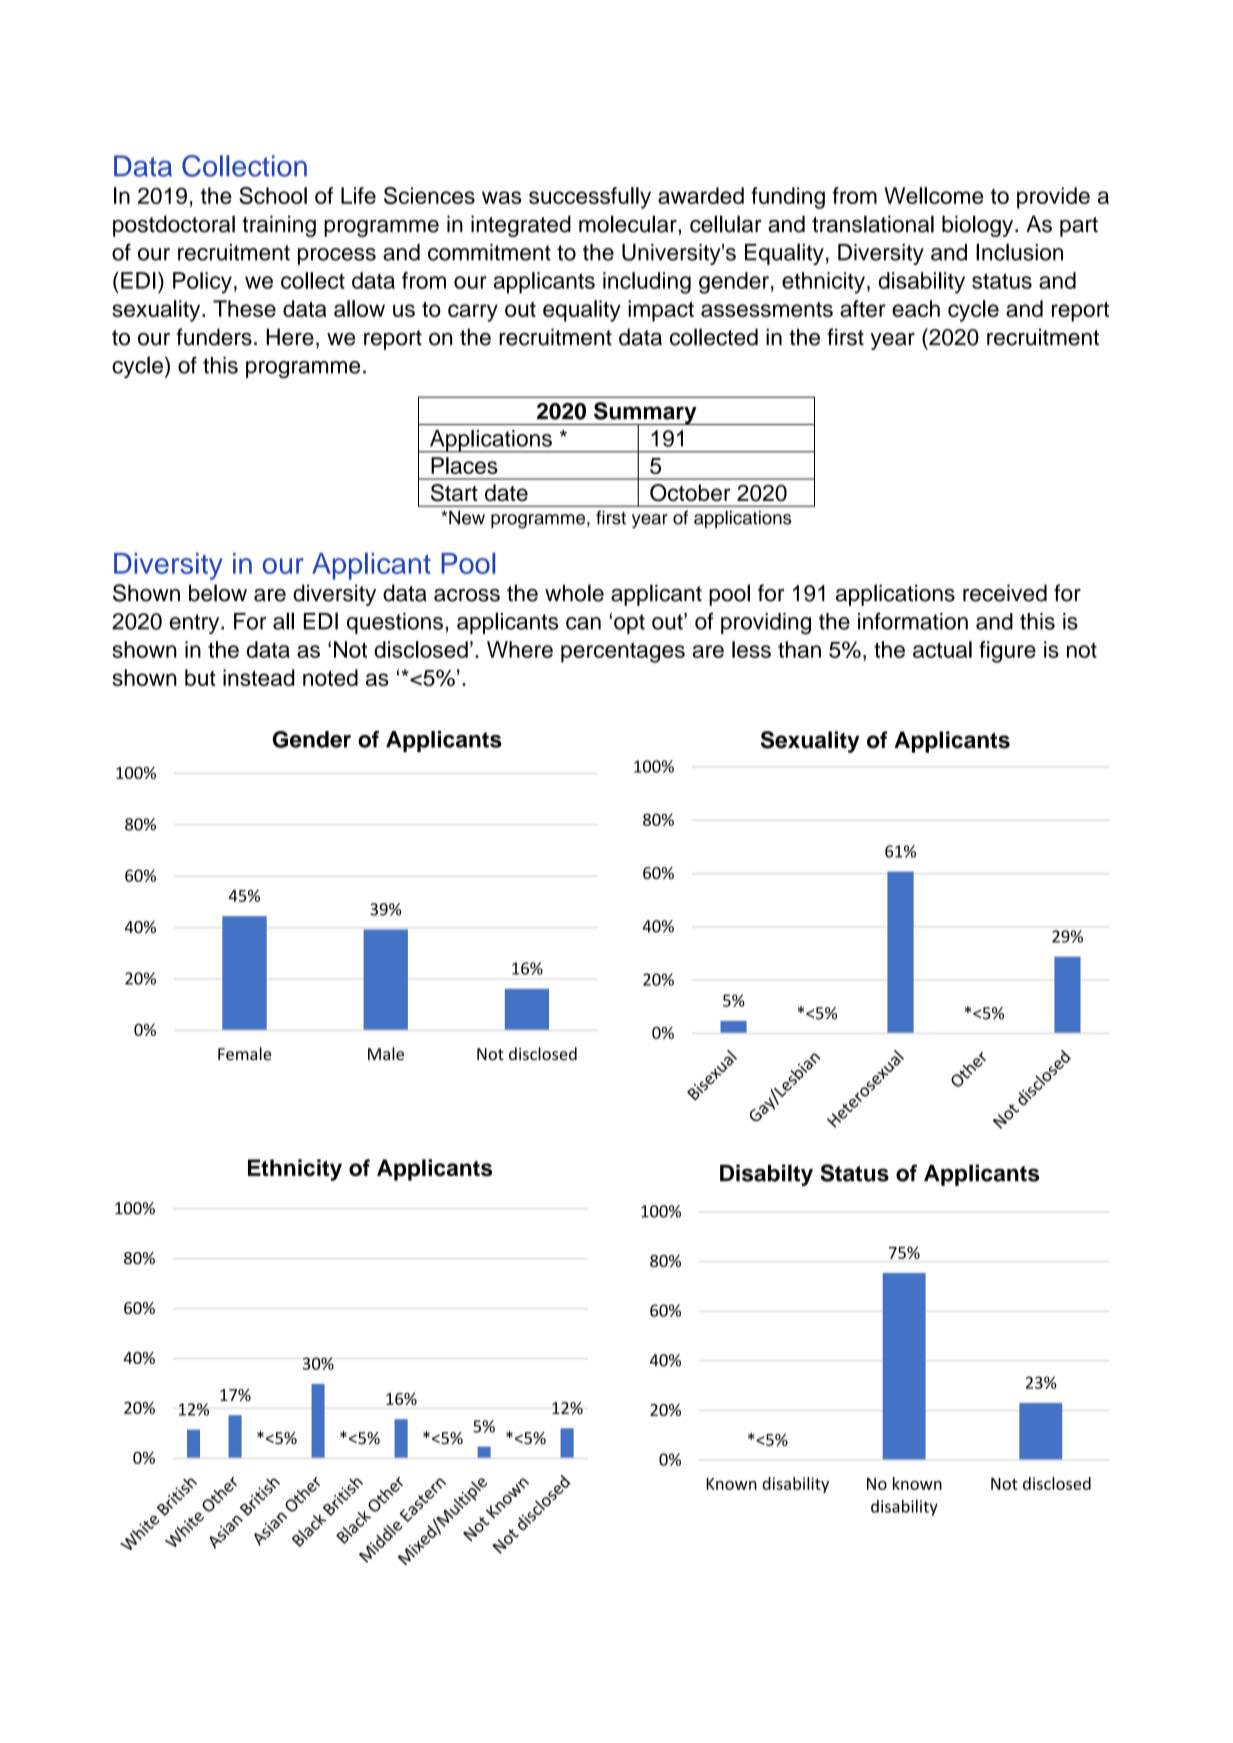 Image resolution: width=1233 pixels, height=1743 pixels. I want to click on Places, so click(464, 465).
